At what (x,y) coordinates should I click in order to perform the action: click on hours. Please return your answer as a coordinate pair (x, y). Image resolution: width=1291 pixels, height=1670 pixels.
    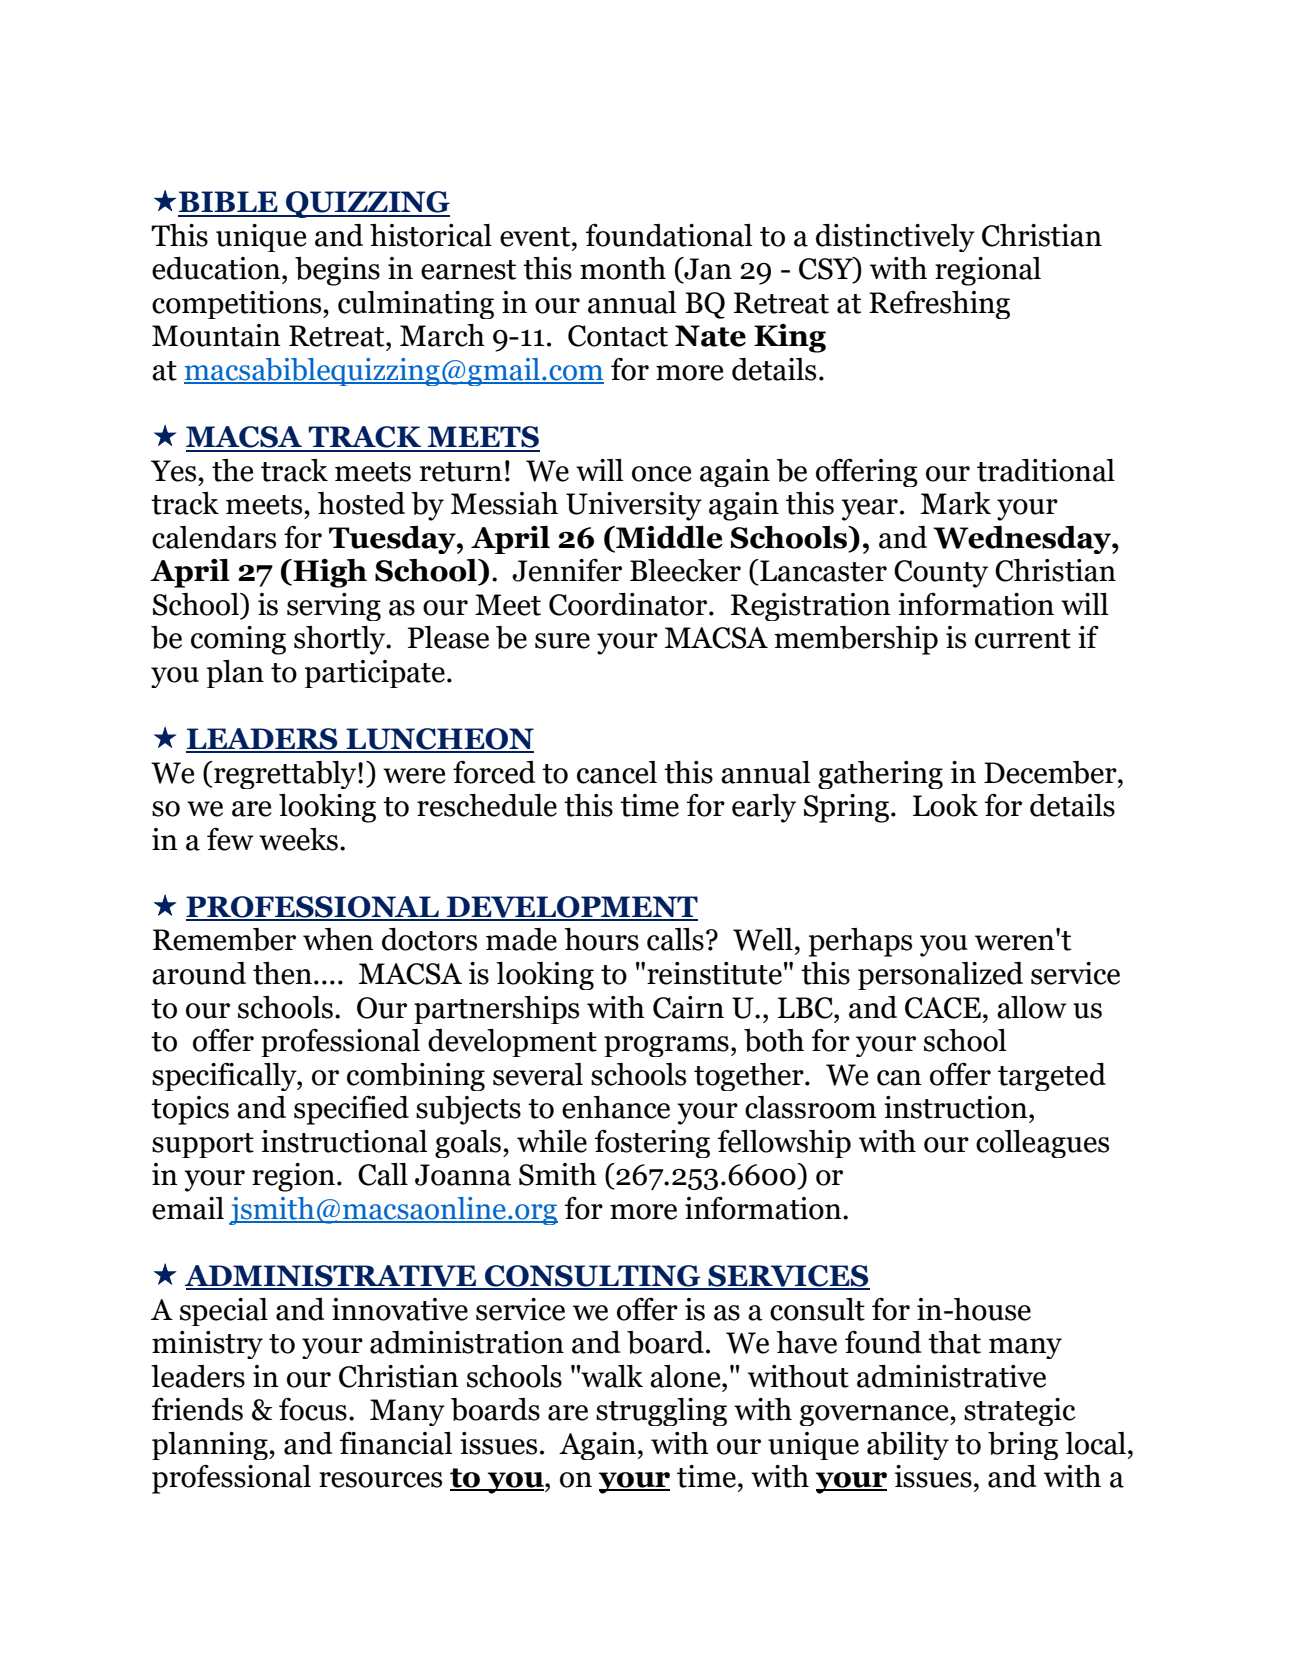
    Looking at the image, I should click on (601, 939).
